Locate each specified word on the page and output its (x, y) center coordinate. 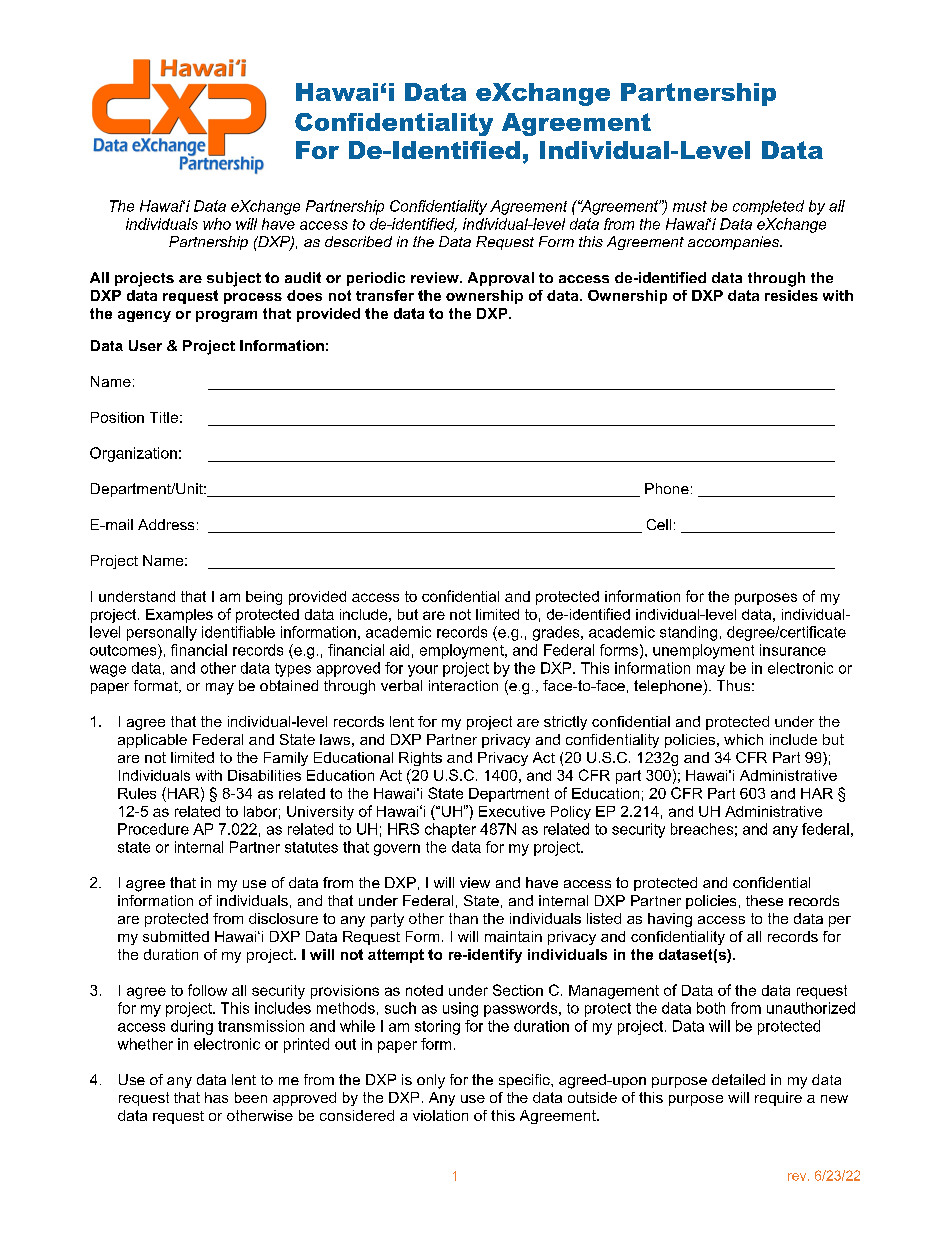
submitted (176, 936)
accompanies (735, 243)
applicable (152, 741)
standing (688, 633)
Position (117, 417)
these (764, 900)
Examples (179, 616)
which (743, 739)
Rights (420, 759)
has (216, 1097)
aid (399, 650)
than (463, 918)
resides (791, 295)
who (217, 224)
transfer (385, 295)
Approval (501, 279)
